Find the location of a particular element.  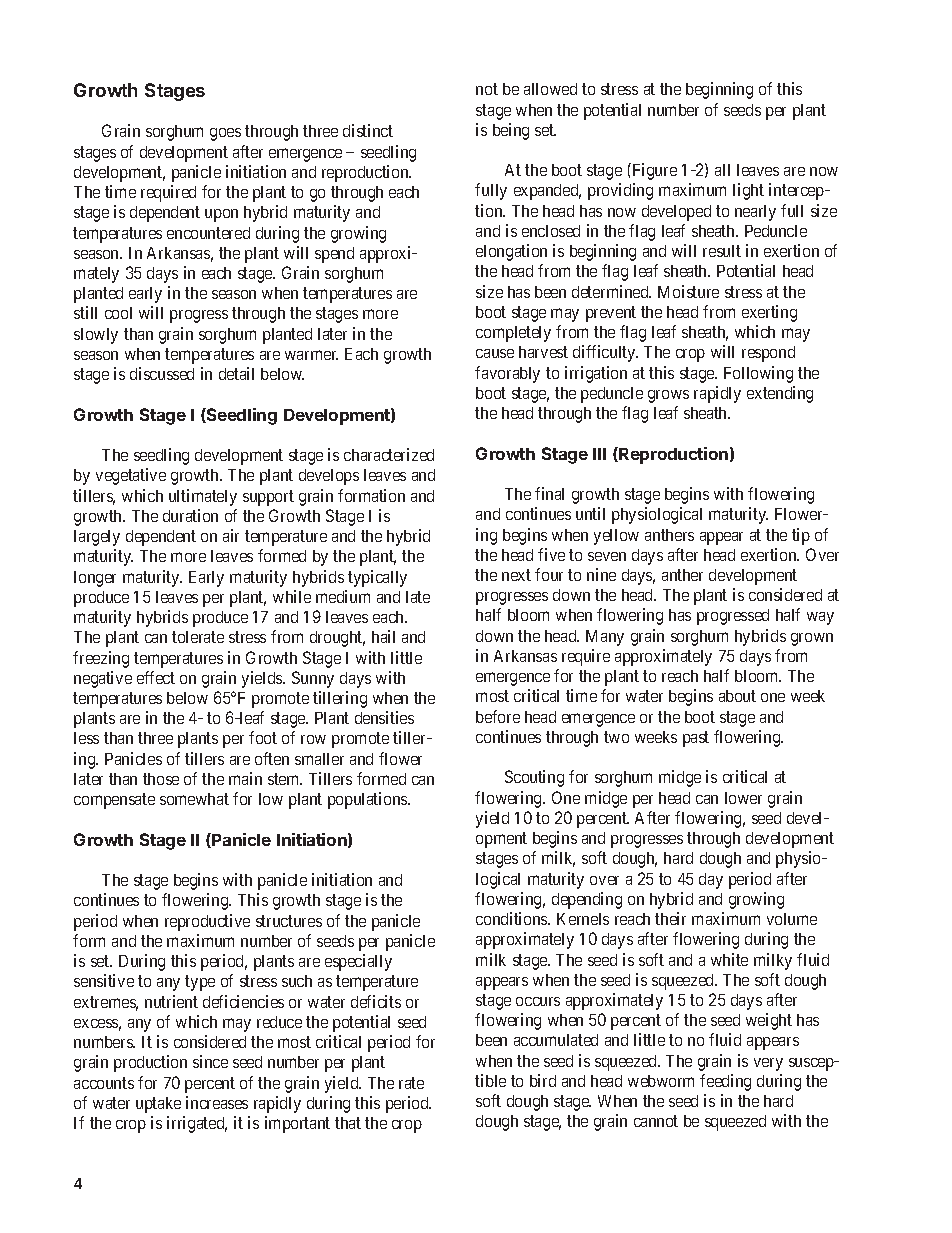

somewhat is located at coordinates (194, 799).
